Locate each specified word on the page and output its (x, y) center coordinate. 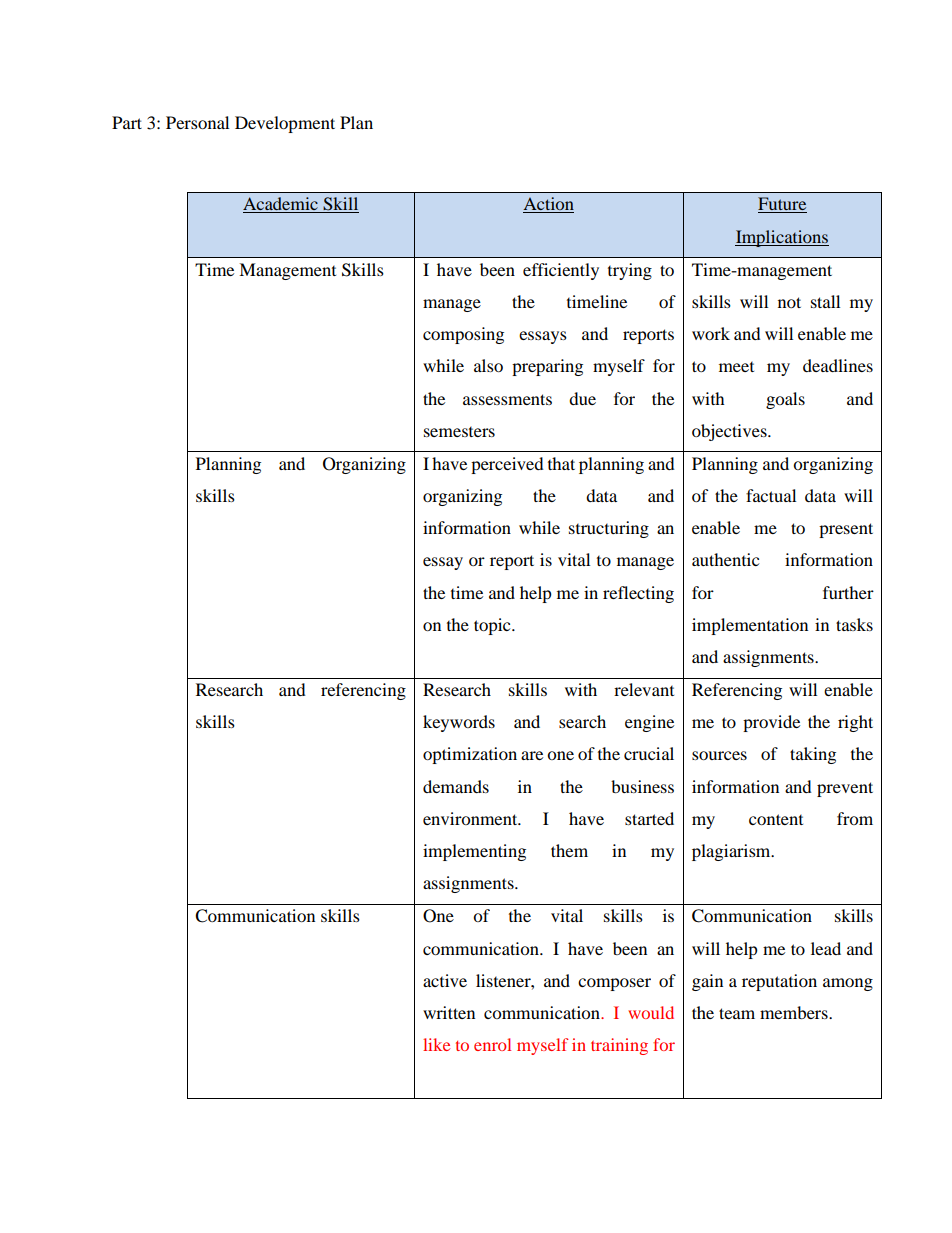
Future (782, 205)
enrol (492, 1044)
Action (548, 205)
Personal (197, 122)
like (436, 1044)
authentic (725, 559)
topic (493, 626)
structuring (609, 529)
